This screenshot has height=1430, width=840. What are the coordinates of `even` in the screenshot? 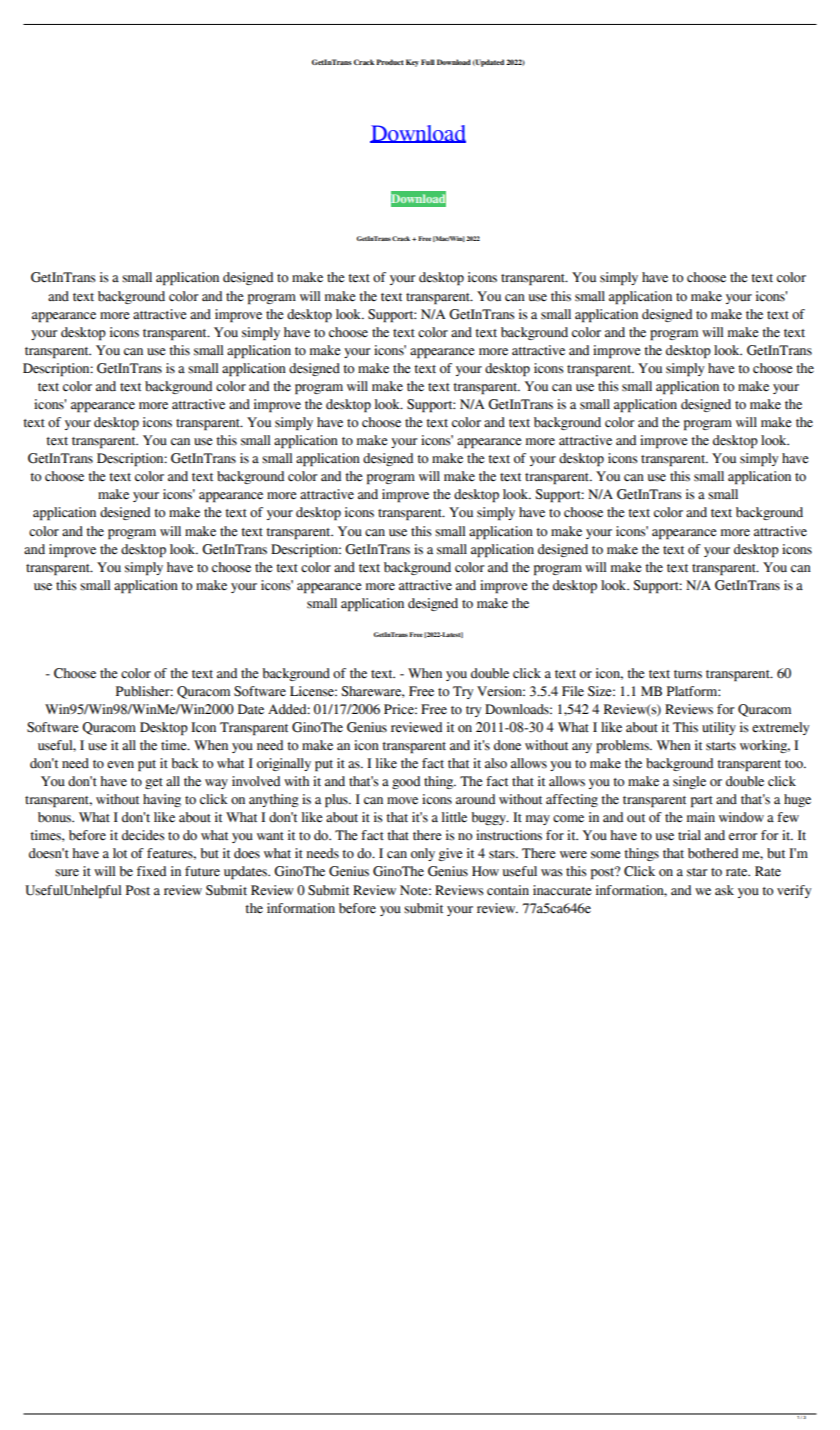 It's located at (120, 765).
